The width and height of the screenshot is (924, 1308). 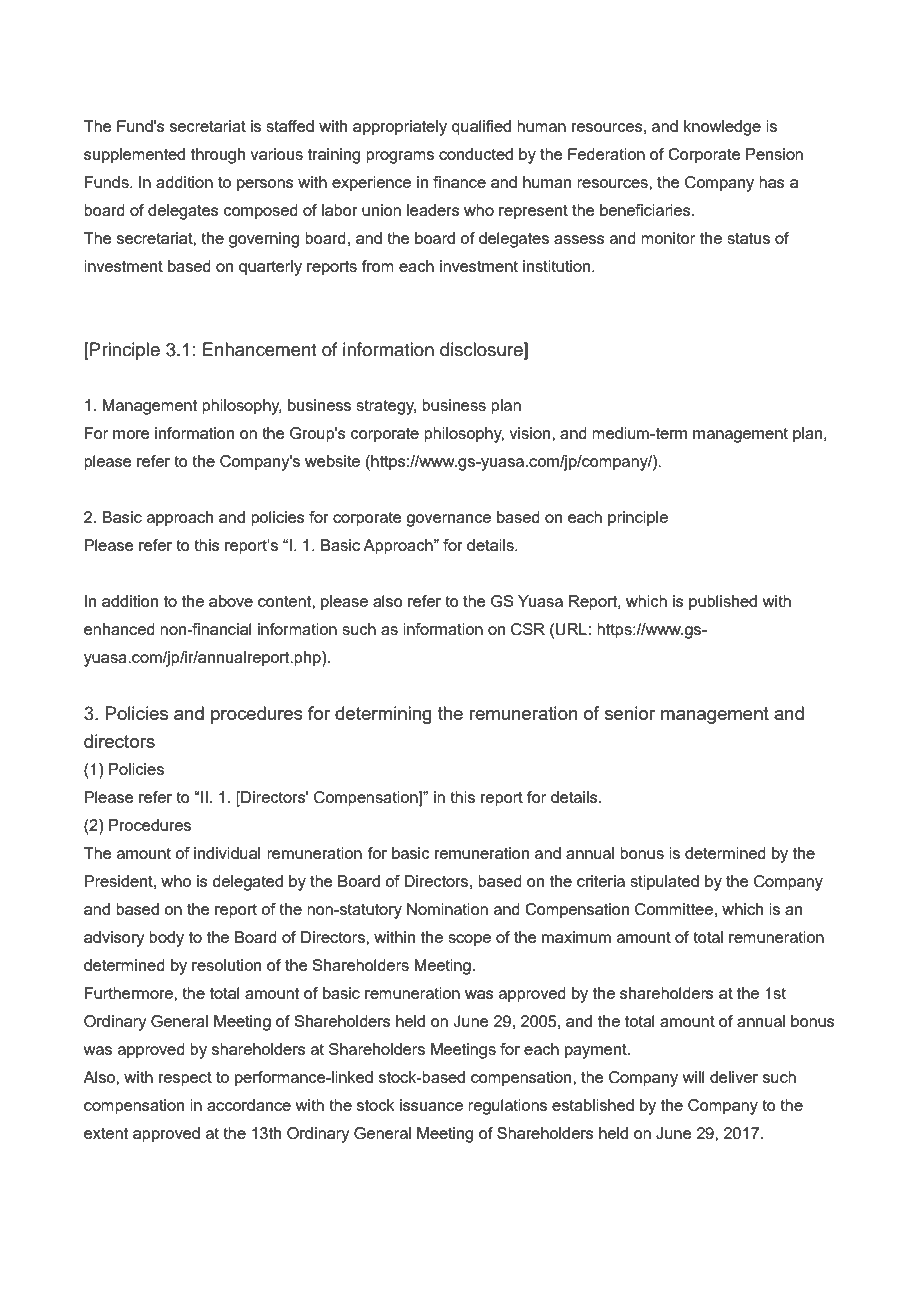 What do you see at coordinates (723, 603) in the screenshot?
I see `published` at bounding box center [723, 603].
